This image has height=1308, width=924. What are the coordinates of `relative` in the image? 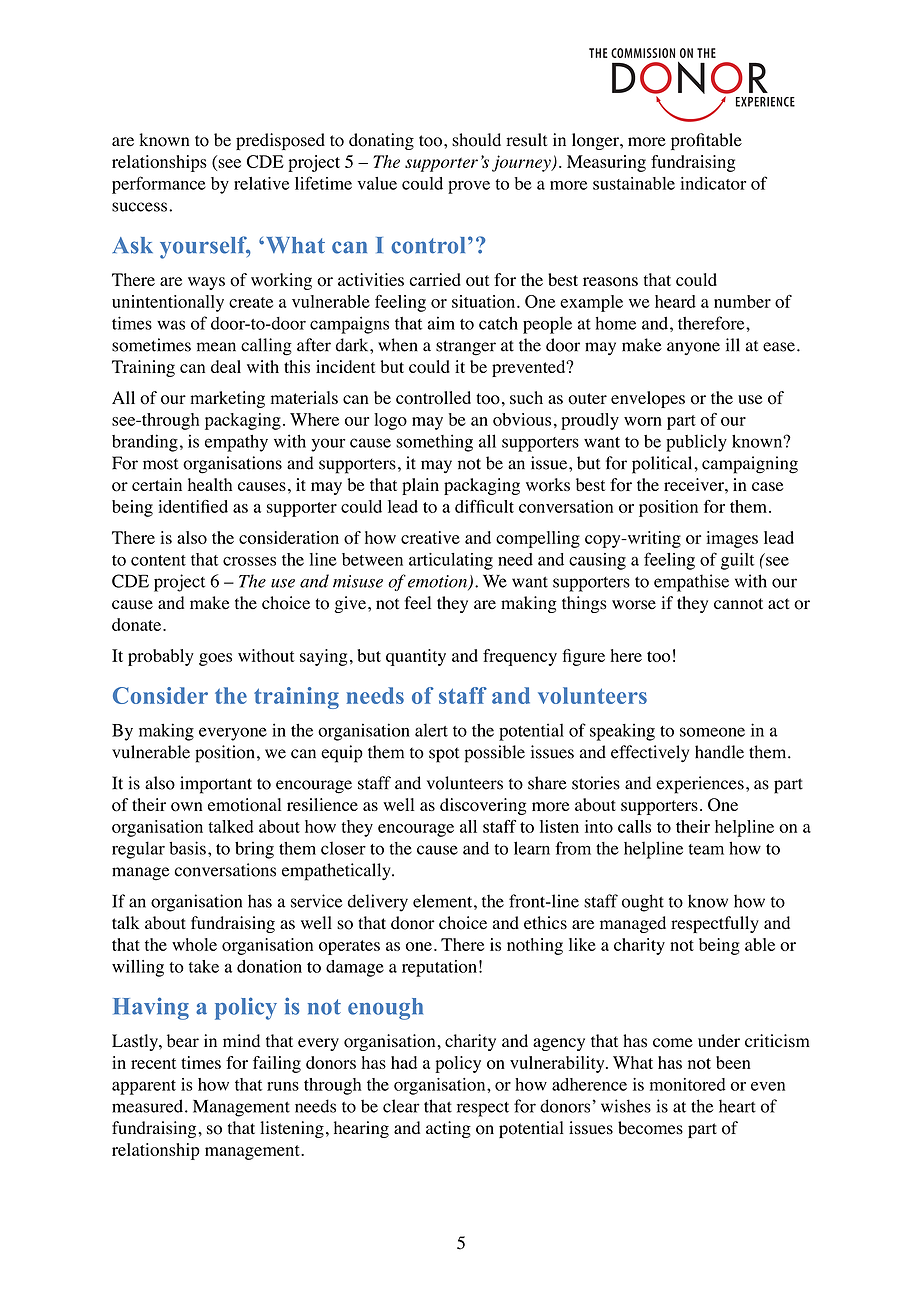 It's located at (261, 183).
